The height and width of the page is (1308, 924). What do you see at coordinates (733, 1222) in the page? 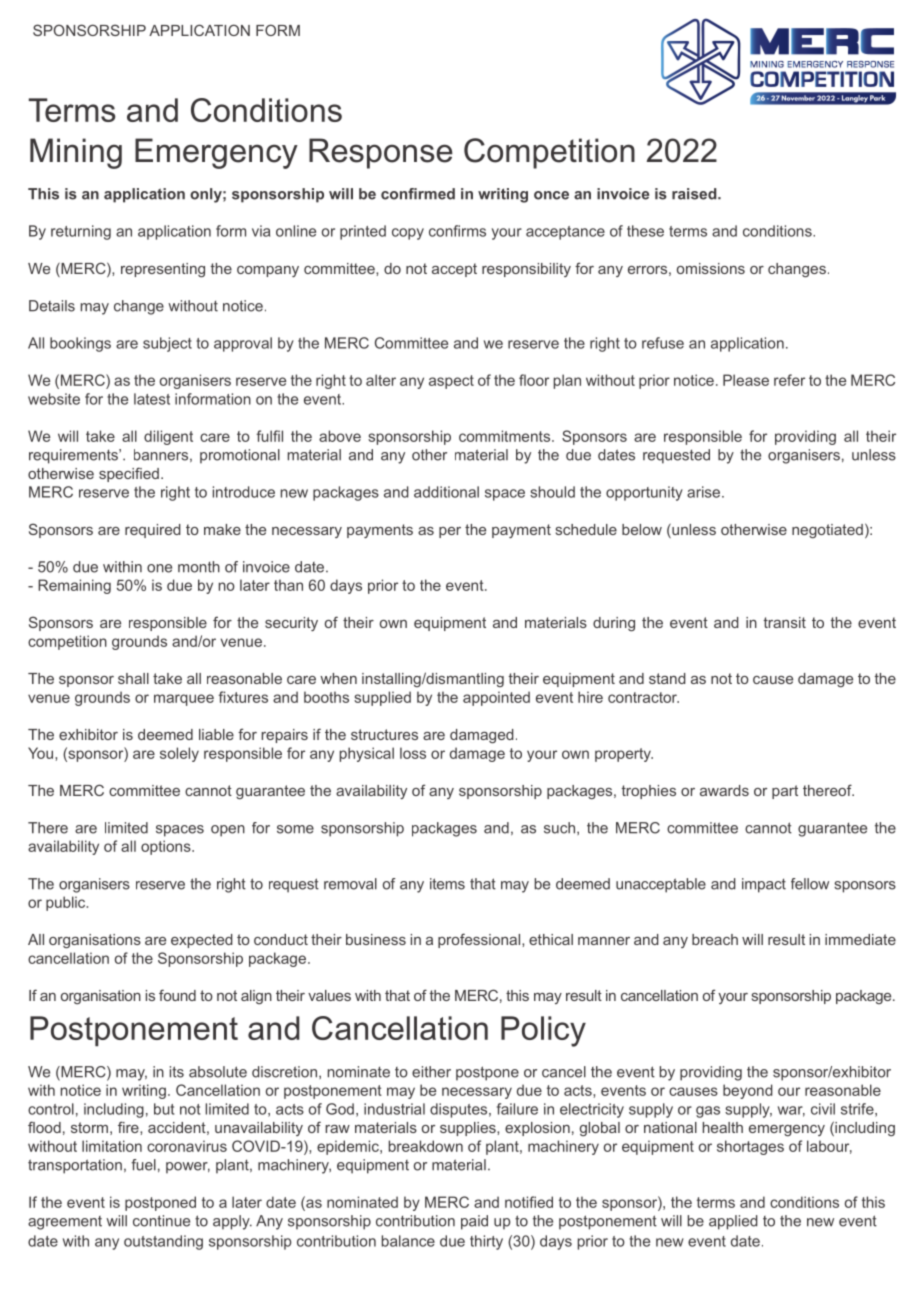
I see `applied` at bounding box center [733, 1222].
